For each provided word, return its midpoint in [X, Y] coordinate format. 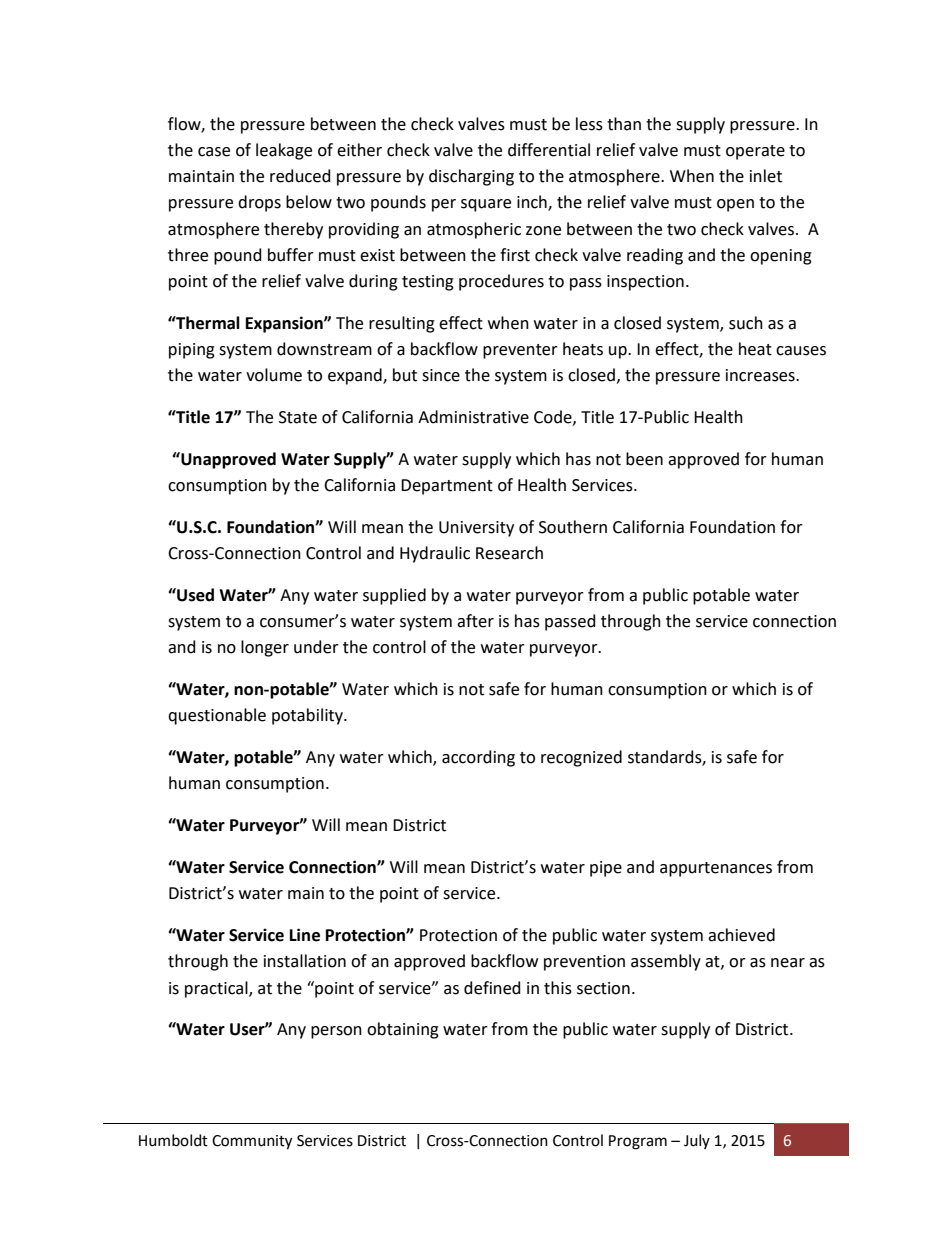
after [475, 621]
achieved [741, 935]
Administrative [473, 417]
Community [252, 1142]
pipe [606, 869]
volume [274, 375]
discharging [471, 177]
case [214, 152]
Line [305, 935]
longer [265, 648]
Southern [573, 527]
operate [755, 152]
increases [761, 375]
